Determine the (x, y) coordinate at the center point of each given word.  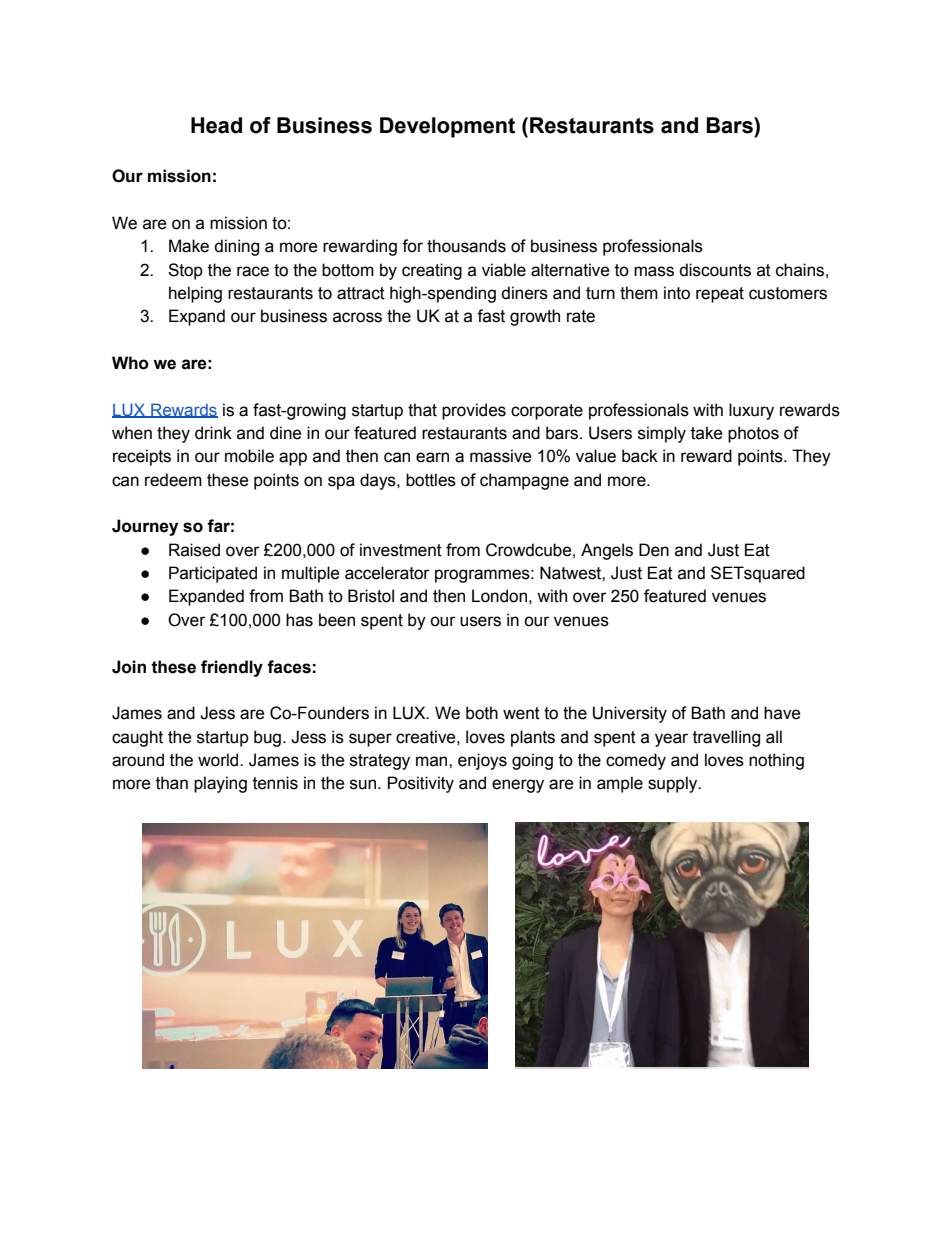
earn (432, 457)
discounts (715, 270)
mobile (249, 456)
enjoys (482, 761)
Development (447, 127)
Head (216, 125)
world (219, 760)
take (707, 433)
